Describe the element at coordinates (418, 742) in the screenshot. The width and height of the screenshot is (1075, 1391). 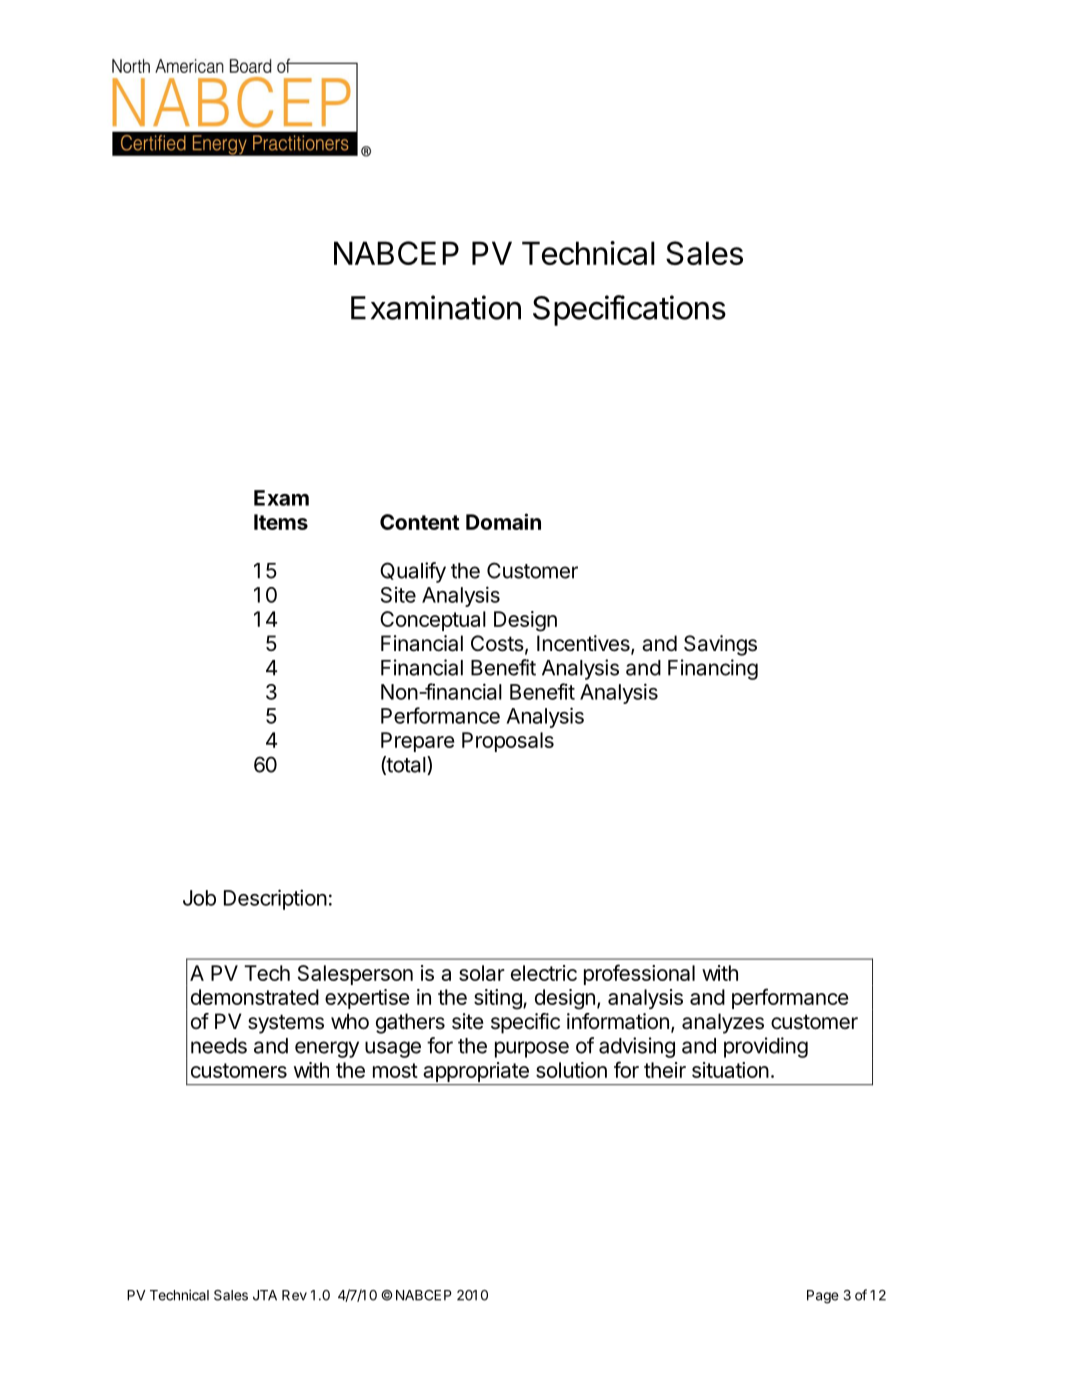
I see `Prepare` at that location.
